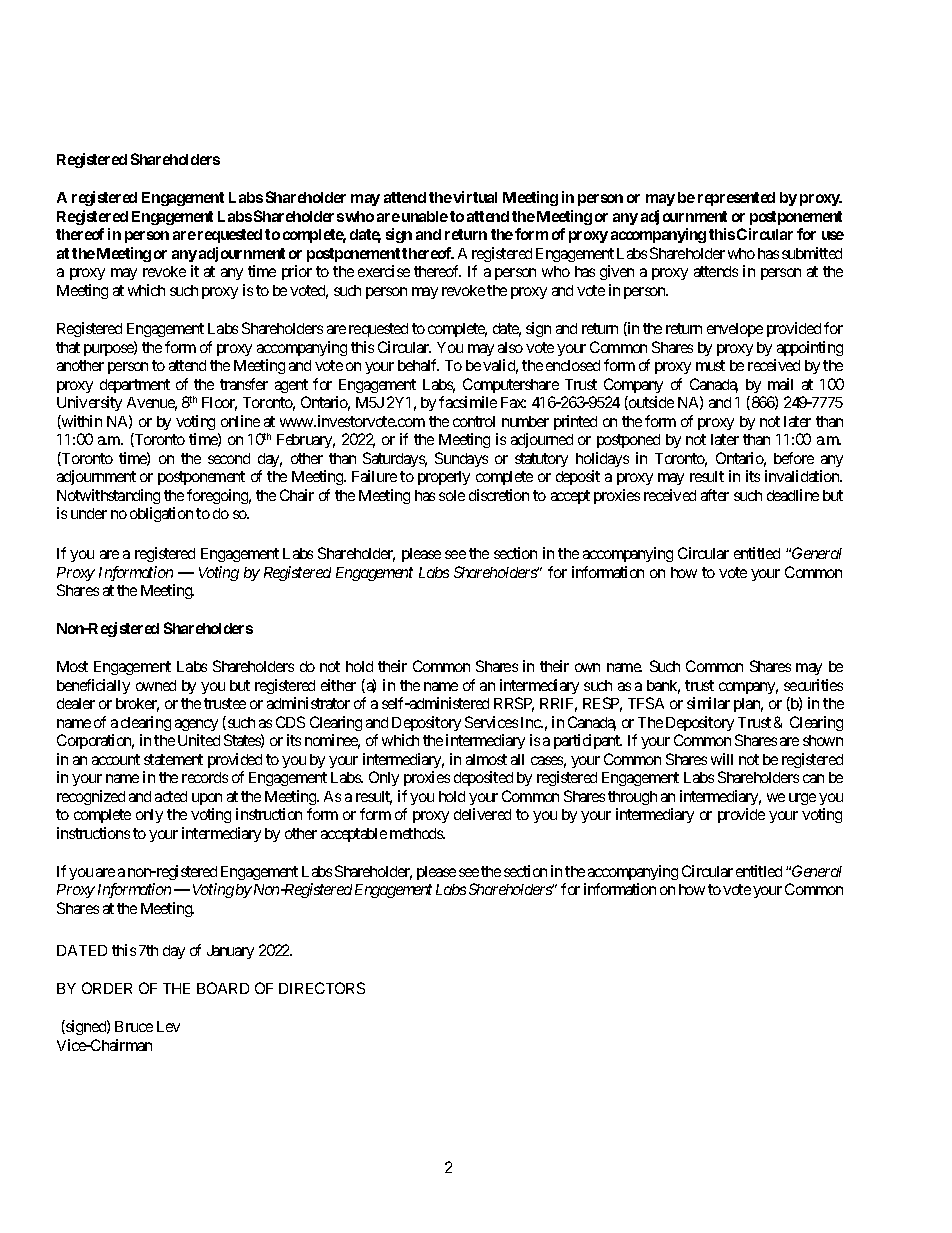 This screenshot has height=1233, width=952. Describe the element at coordinates (156, 685) in the screenshot. I see `owned` at that location.
